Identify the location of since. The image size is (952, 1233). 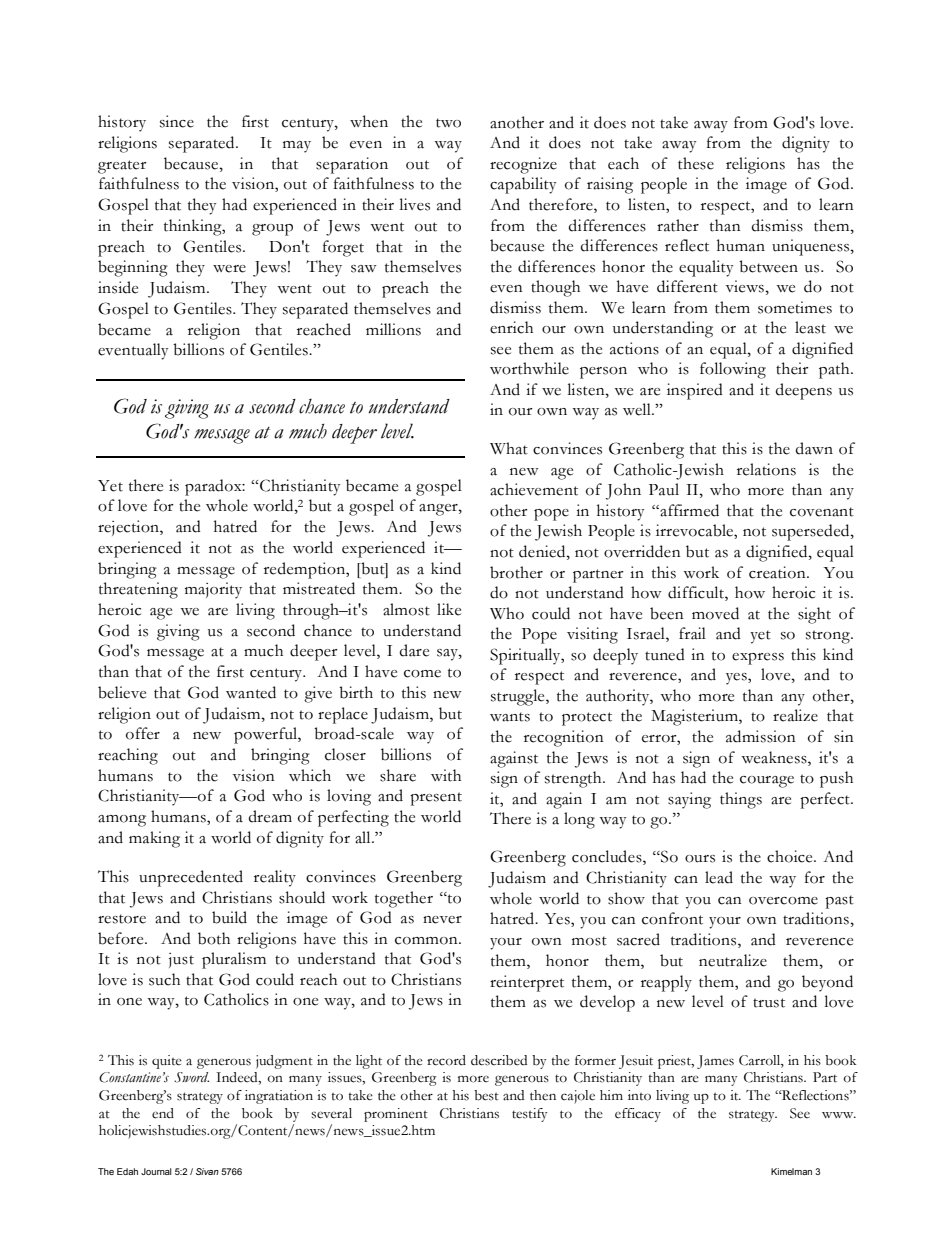
(177, 121).
